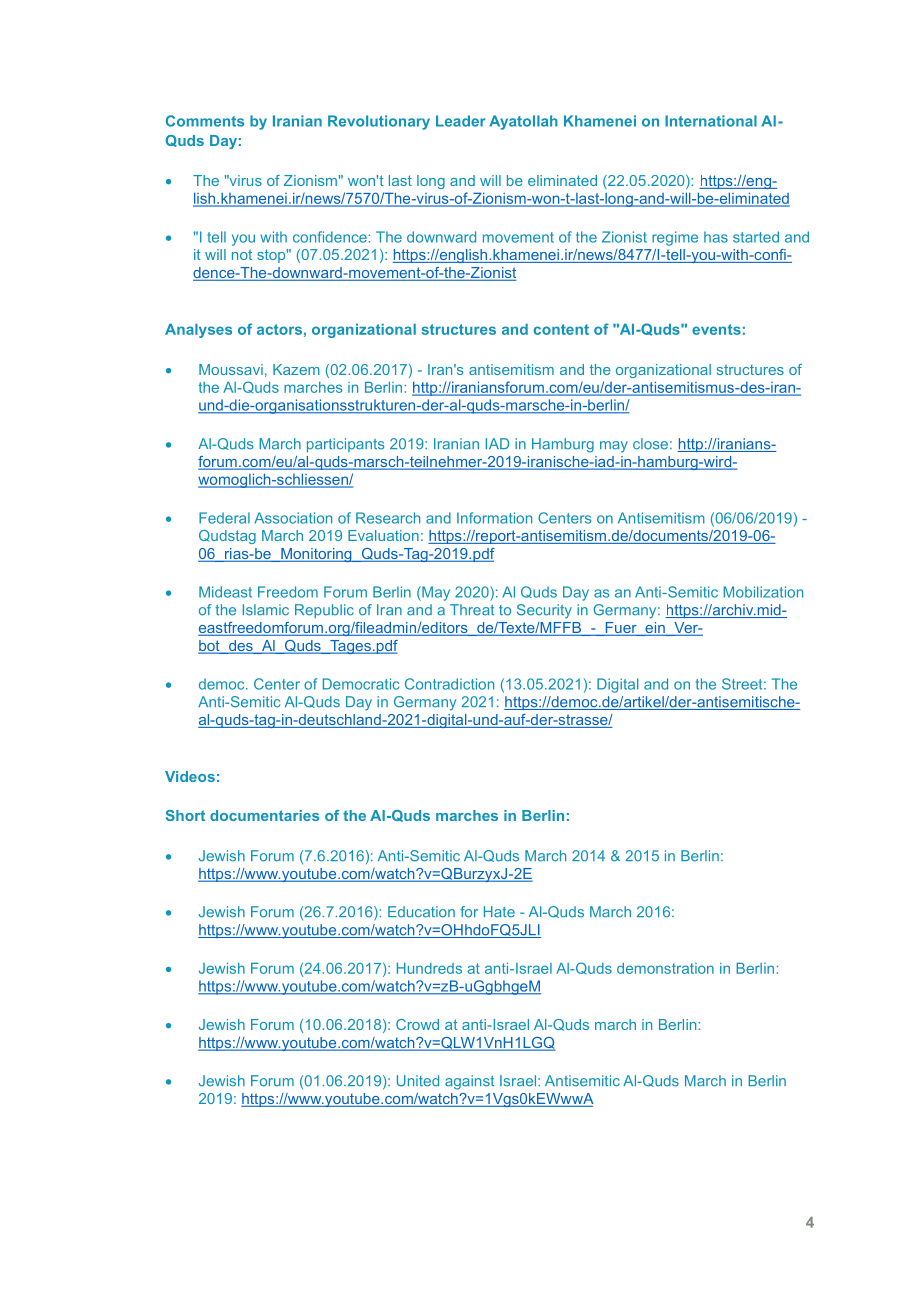 This screenshot has height=1308, width=924. I want to click on Islamic, so click(266, 610).
